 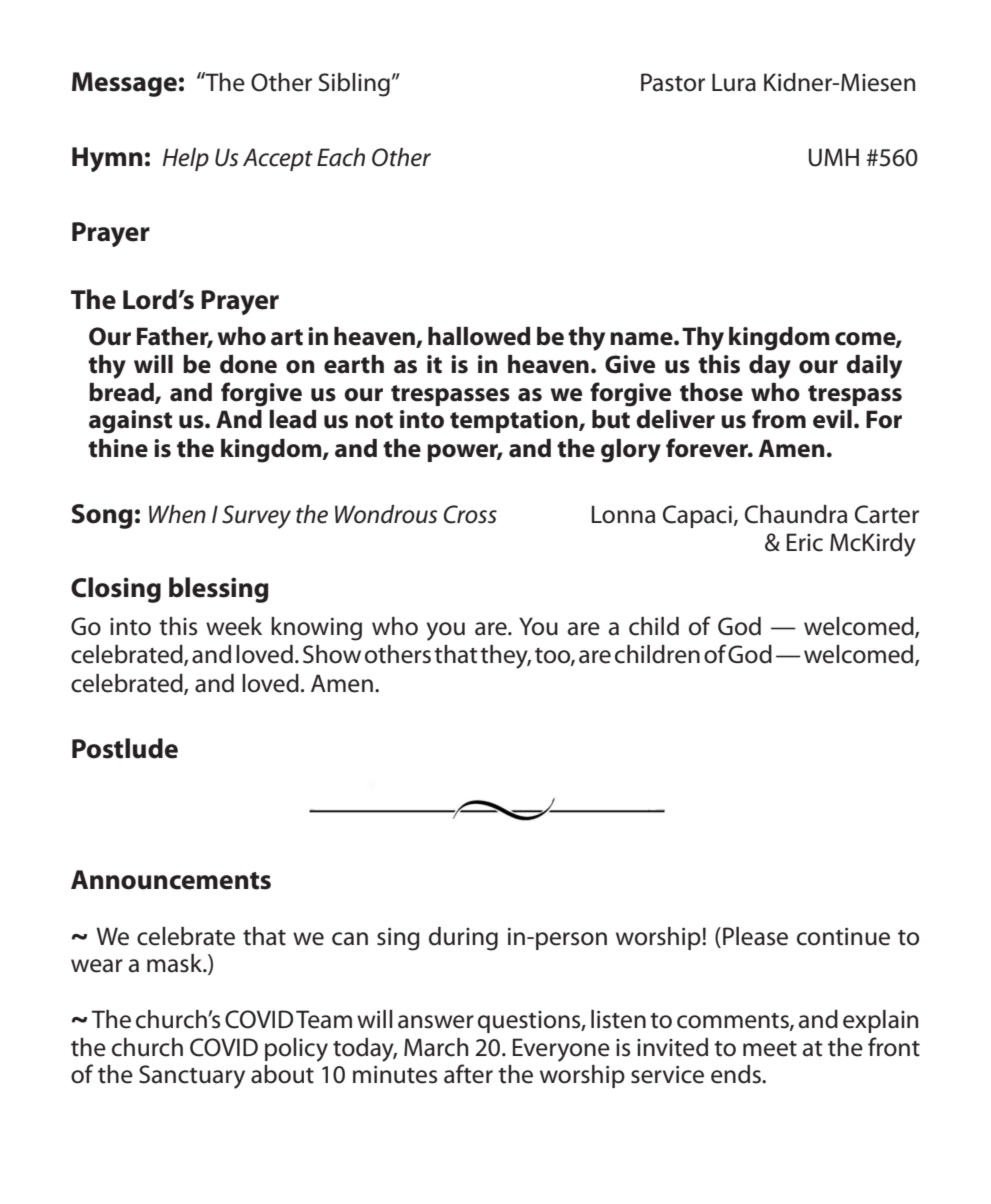 What do you see at coordinates (834, 157) in the image?
I see `UMH` at bounding box center [834, 157].
